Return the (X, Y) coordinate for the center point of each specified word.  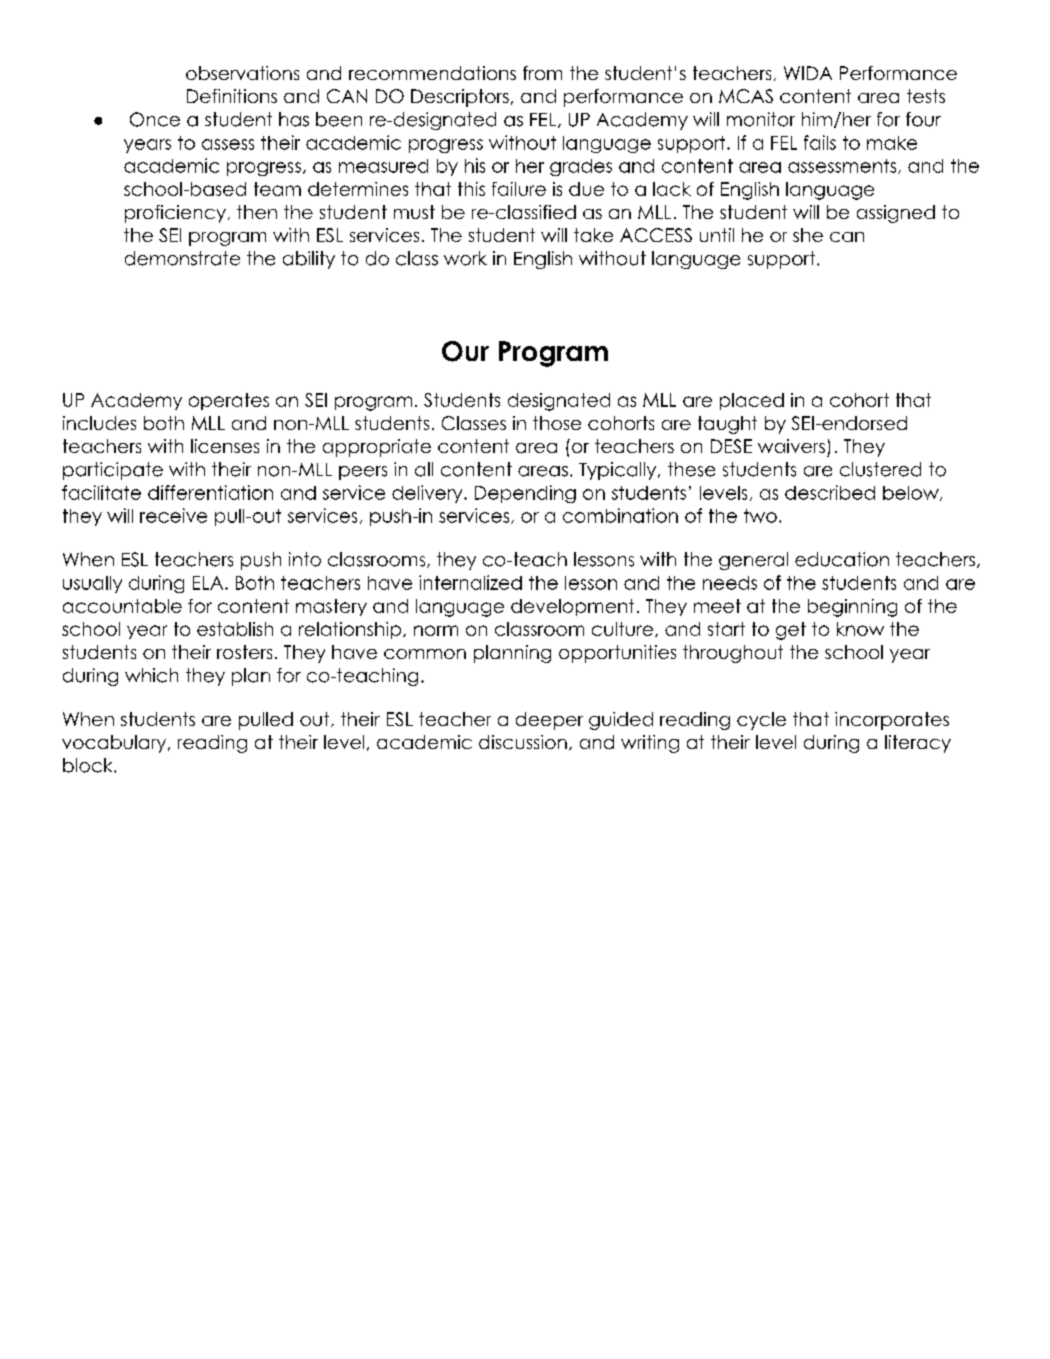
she (808, 235)
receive (173, 515)
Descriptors (460, 98)
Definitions (232, 96)
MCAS (746, 96)
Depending (525, 494)
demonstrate (182, 258)
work (465, 258)
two (760, 516)
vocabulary (115, 744)
